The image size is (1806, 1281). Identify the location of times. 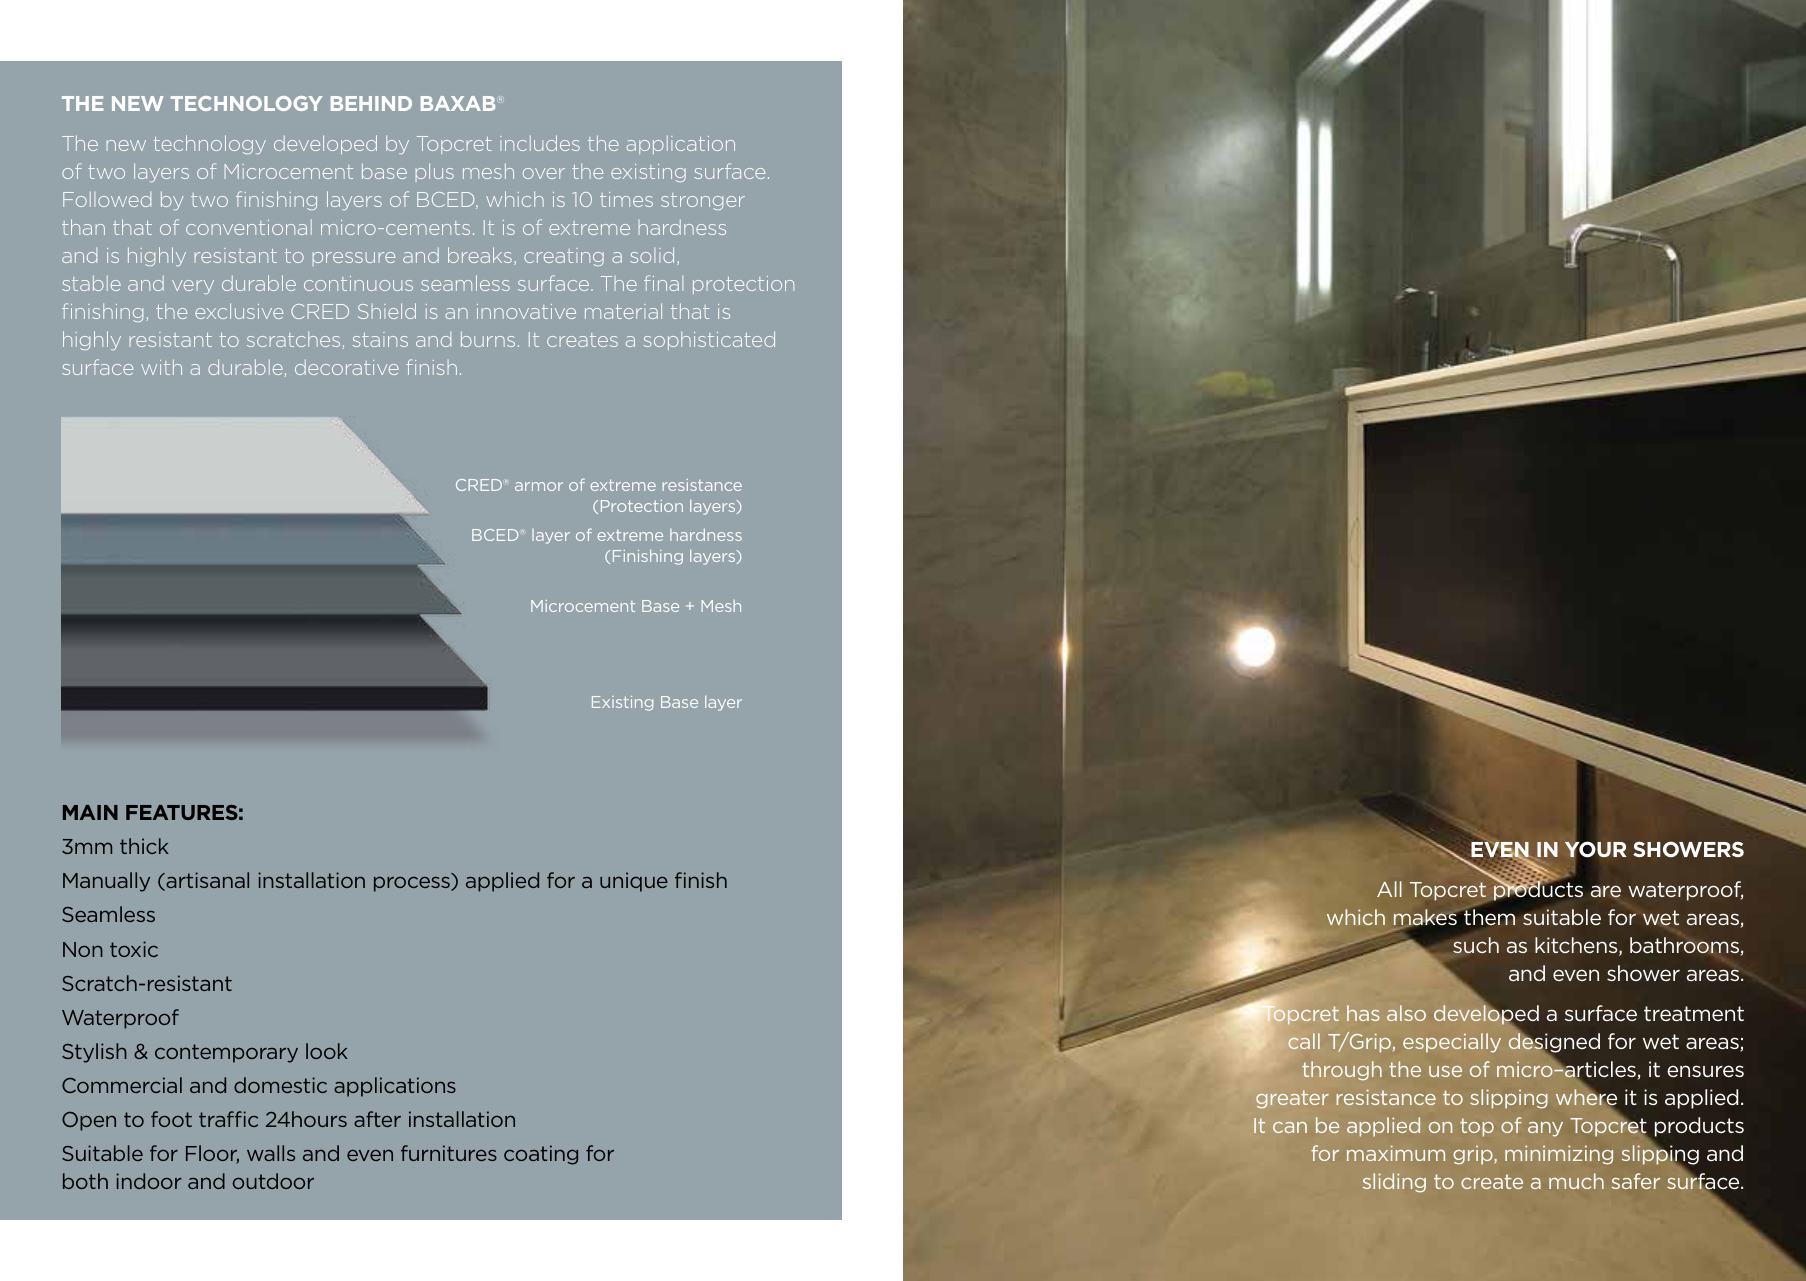
(626, 199).
